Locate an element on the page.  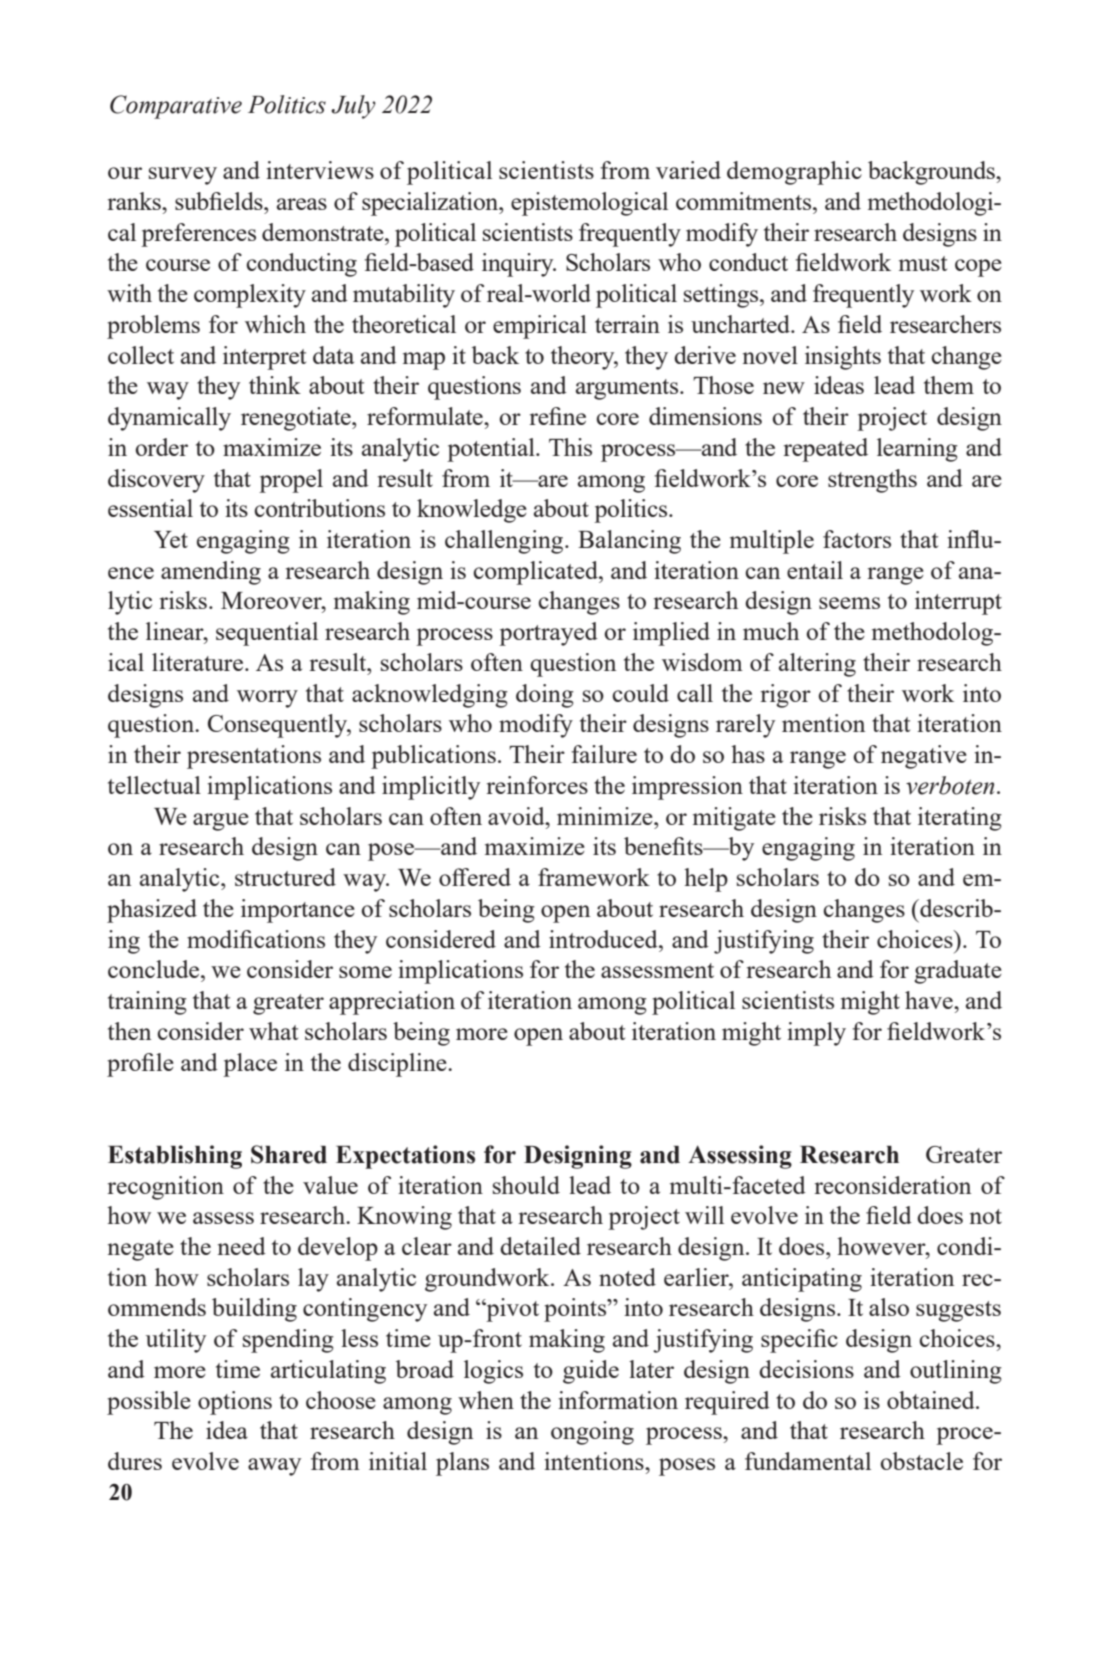
seems is located at coordinates (849, 603).
